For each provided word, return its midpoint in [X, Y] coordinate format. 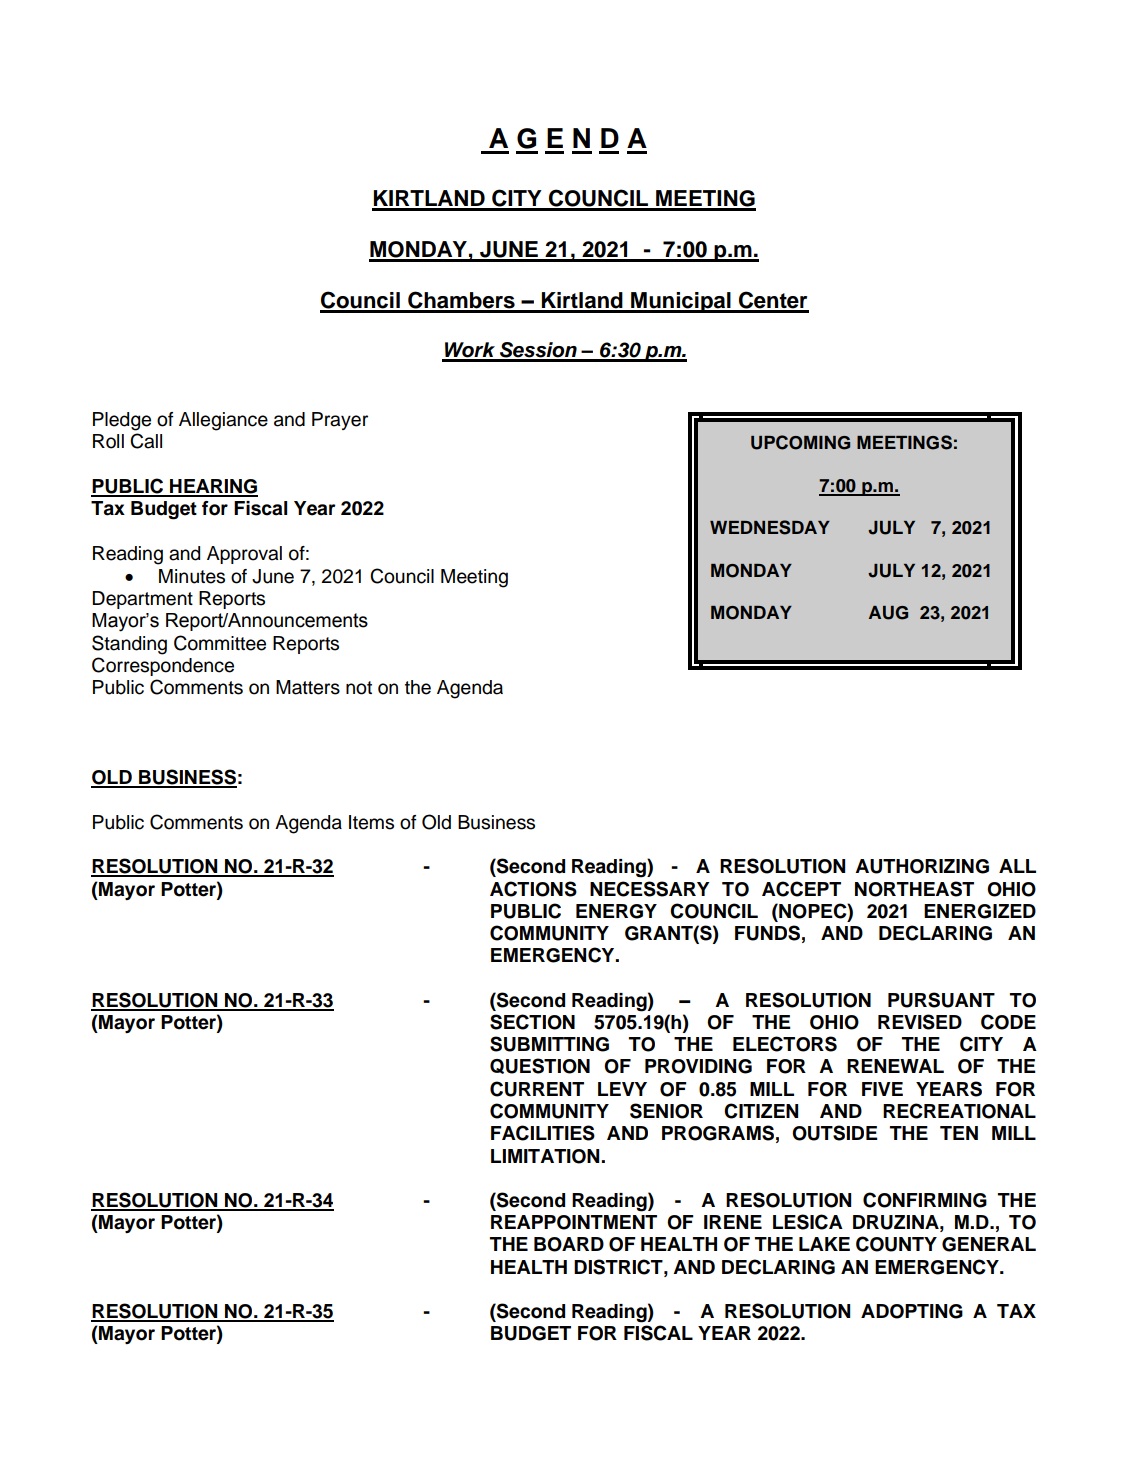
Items [371, 822]
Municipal [681, 302]
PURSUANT [941, 1000]
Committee [220, 643]
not [359, 688]
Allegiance [223, 421]
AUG [888, 613]
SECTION [532, 1022]
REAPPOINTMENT [574, 1222]
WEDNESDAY [770, 527]
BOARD [569, 1244]
